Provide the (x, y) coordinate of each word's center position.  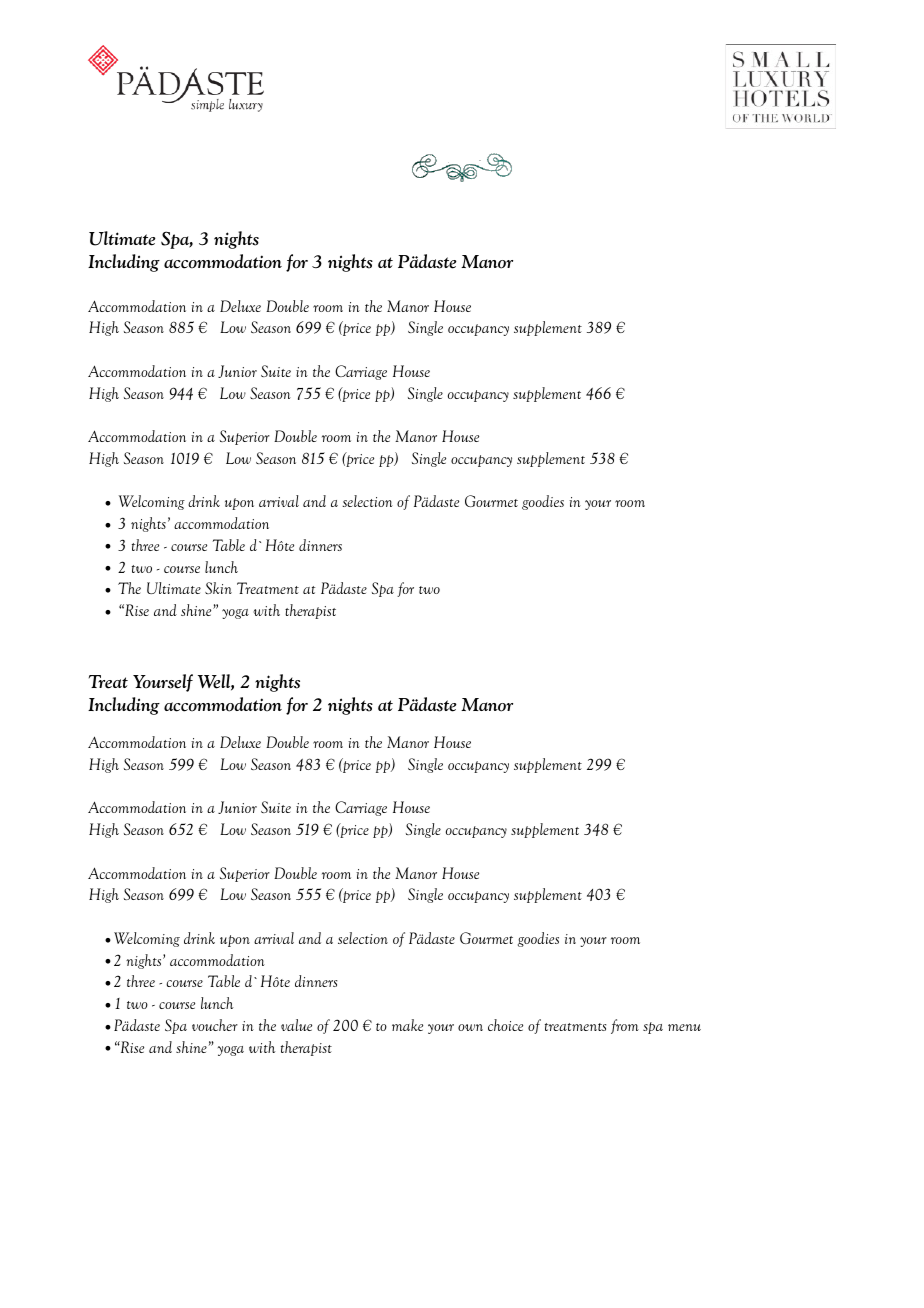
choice (505, 1025)
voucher (215, 1025)
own (470, 1027)
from (625, 1026)
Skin (218, 588)
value (296, 1025)
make (407, 1025)
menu (684, 1027)
